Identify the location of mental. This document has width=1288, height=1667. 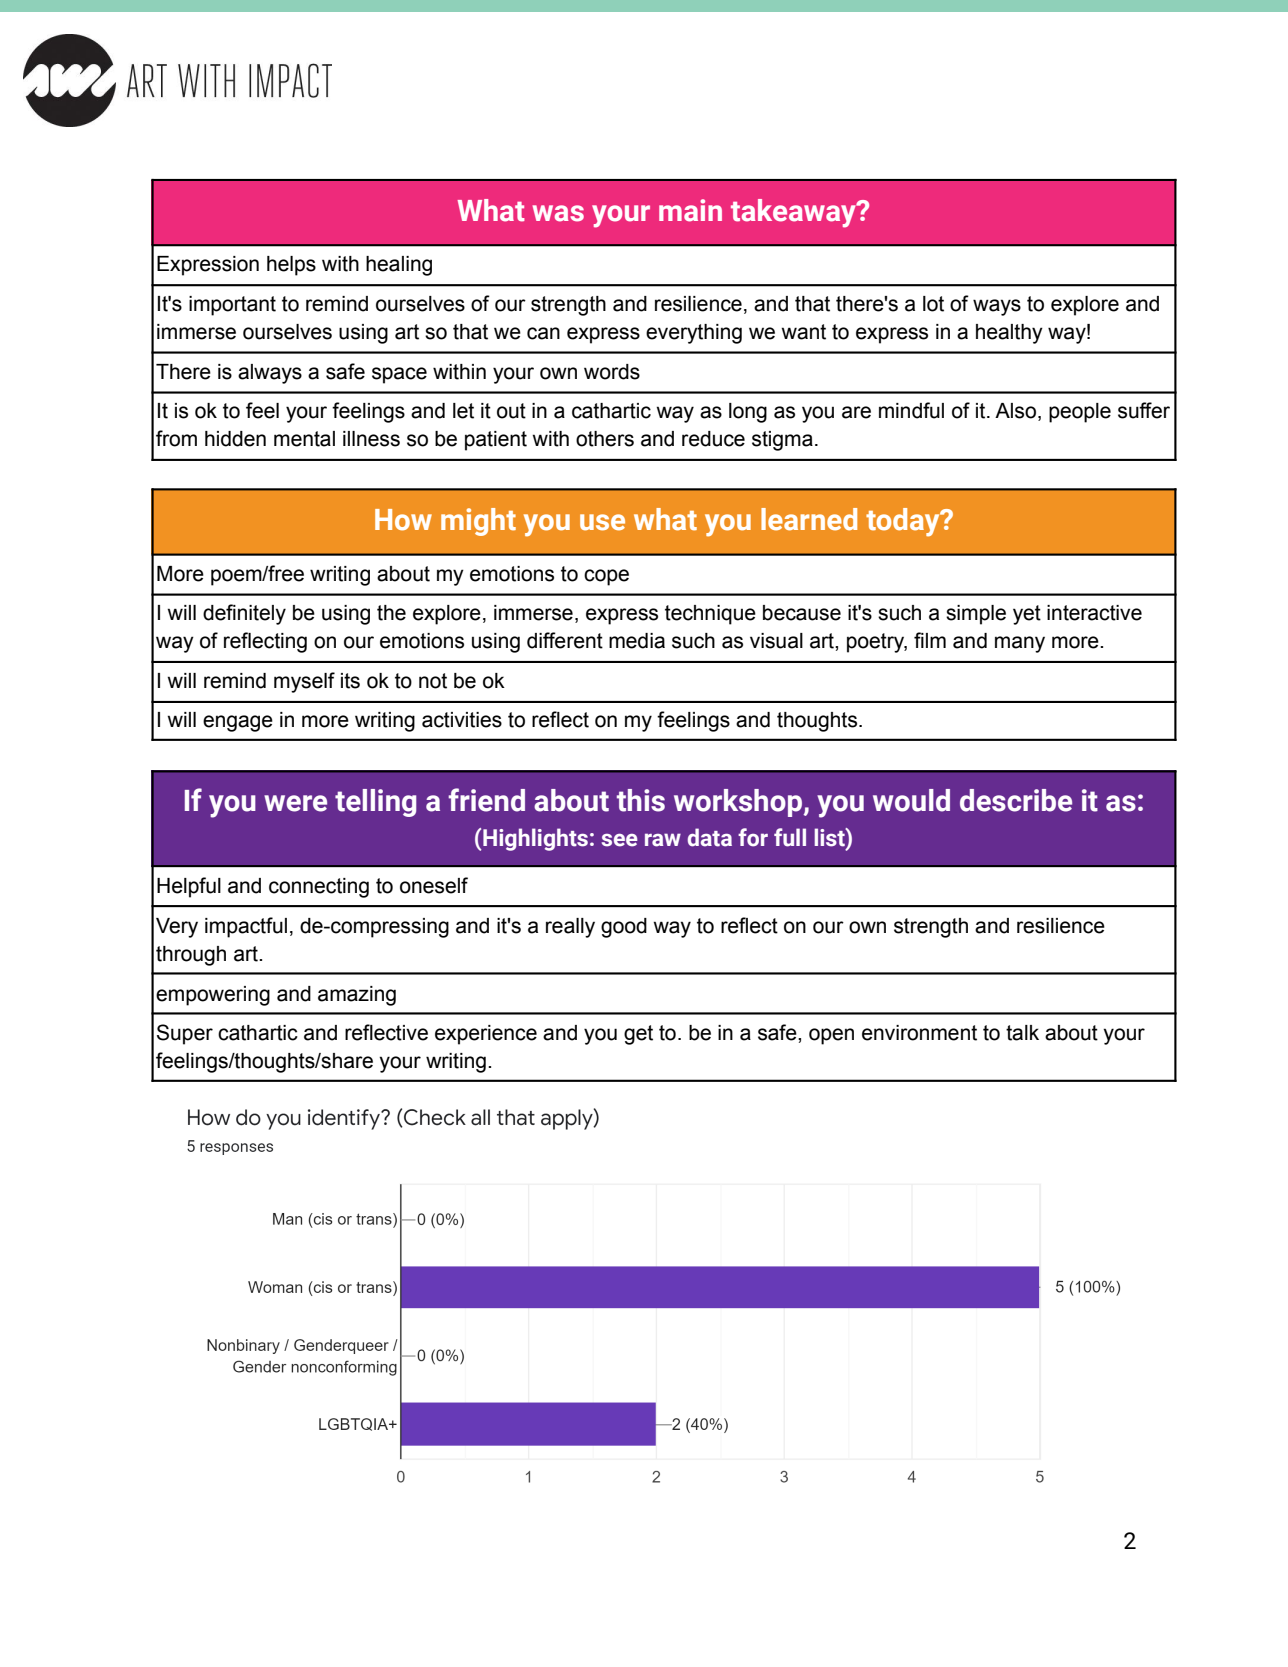
(304, 439).
